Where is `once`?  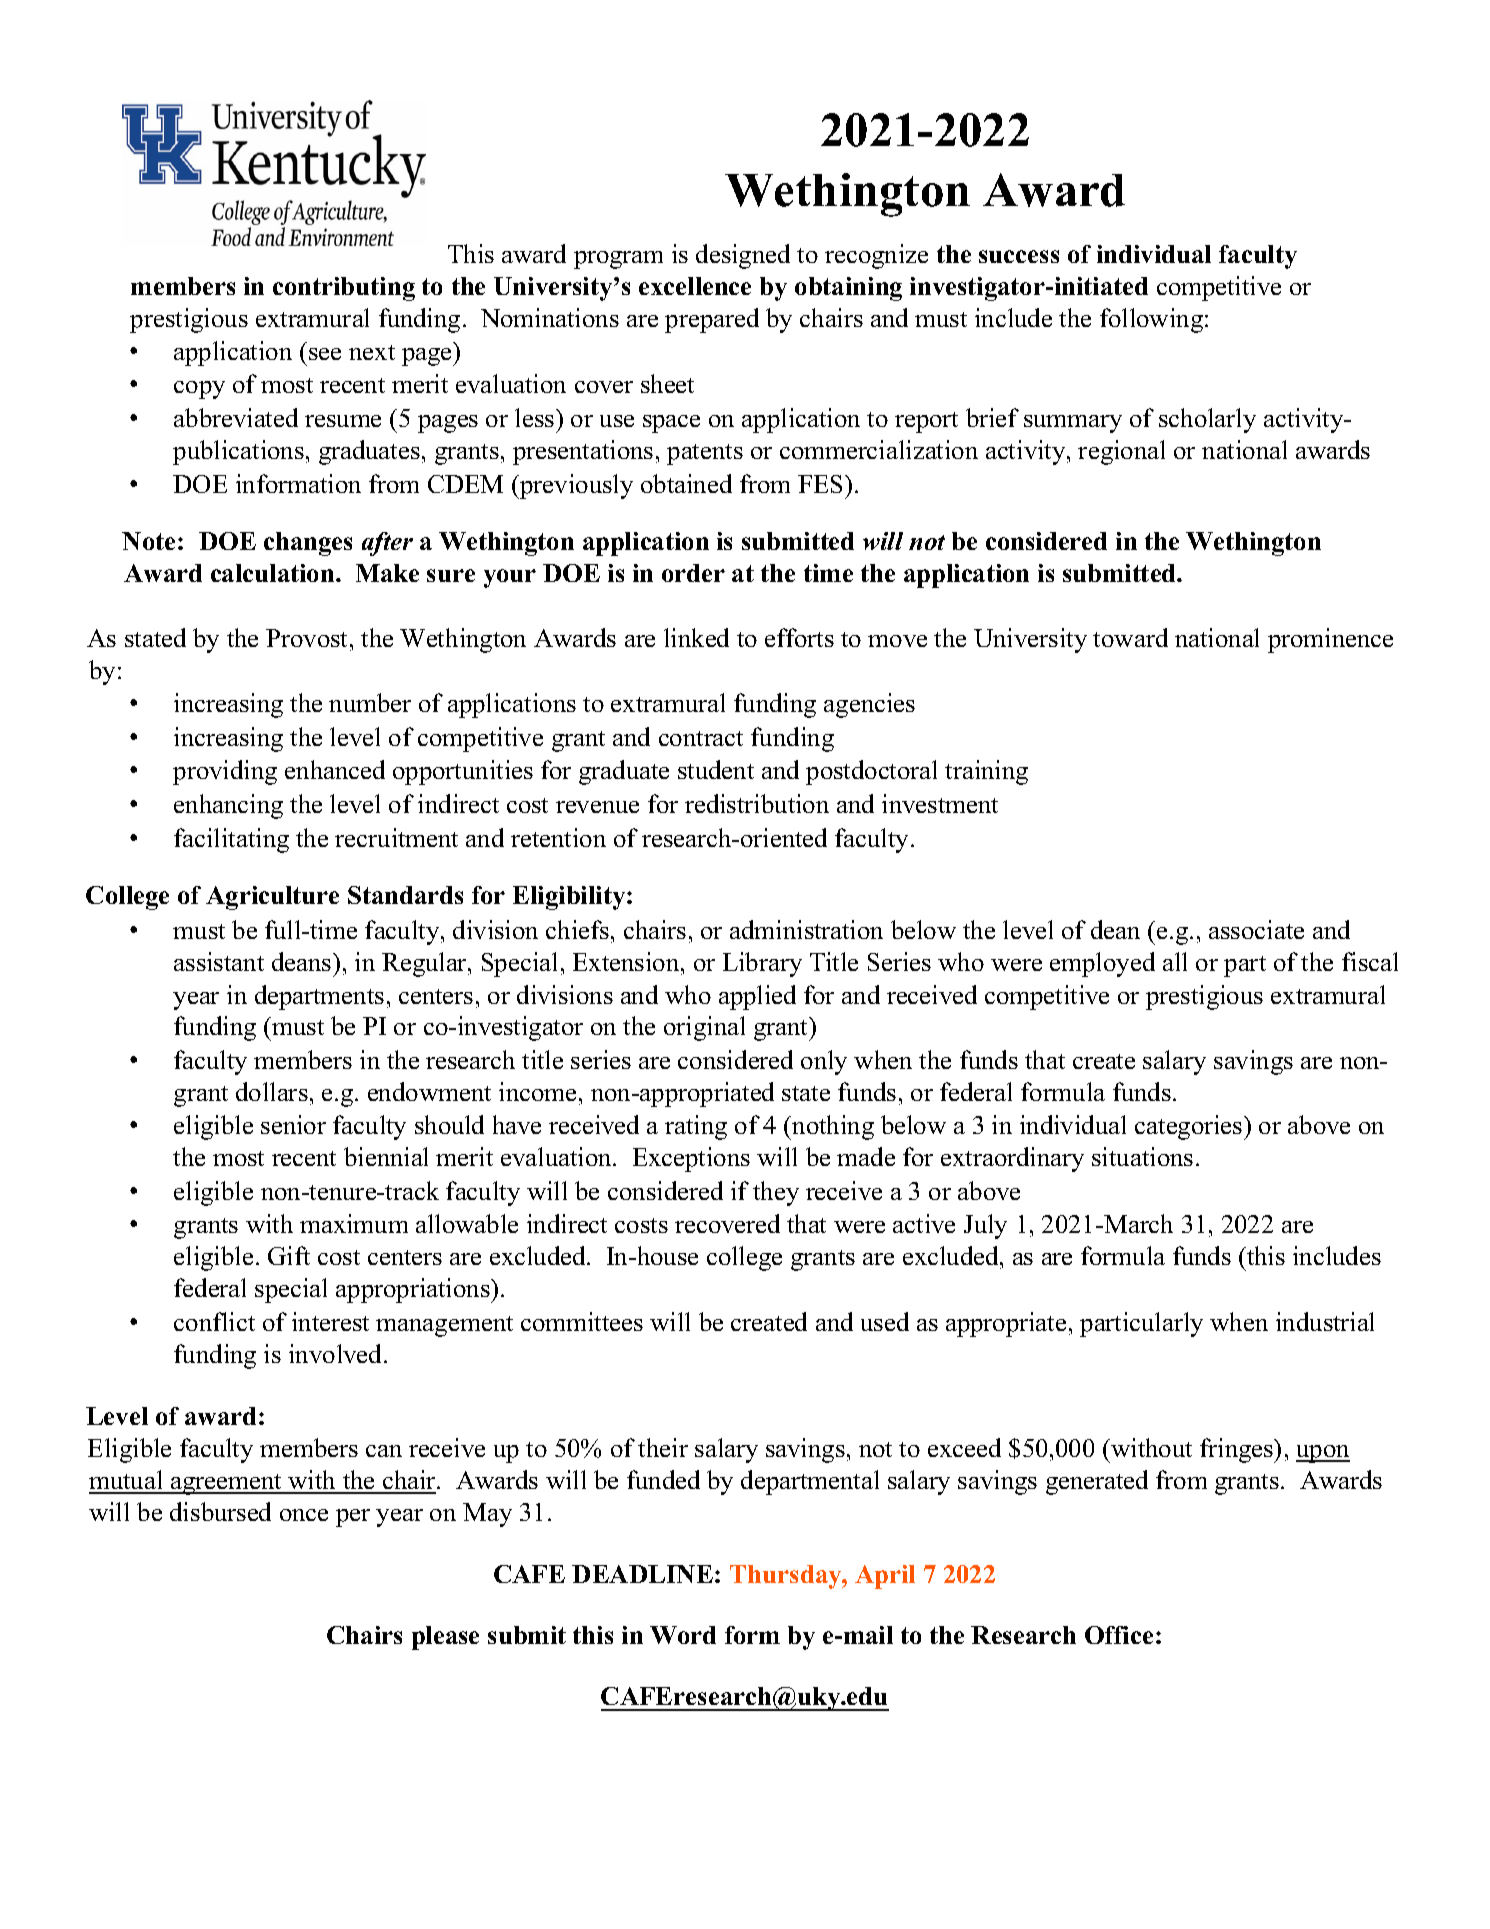 once is located at coordinates (304, 1515).
